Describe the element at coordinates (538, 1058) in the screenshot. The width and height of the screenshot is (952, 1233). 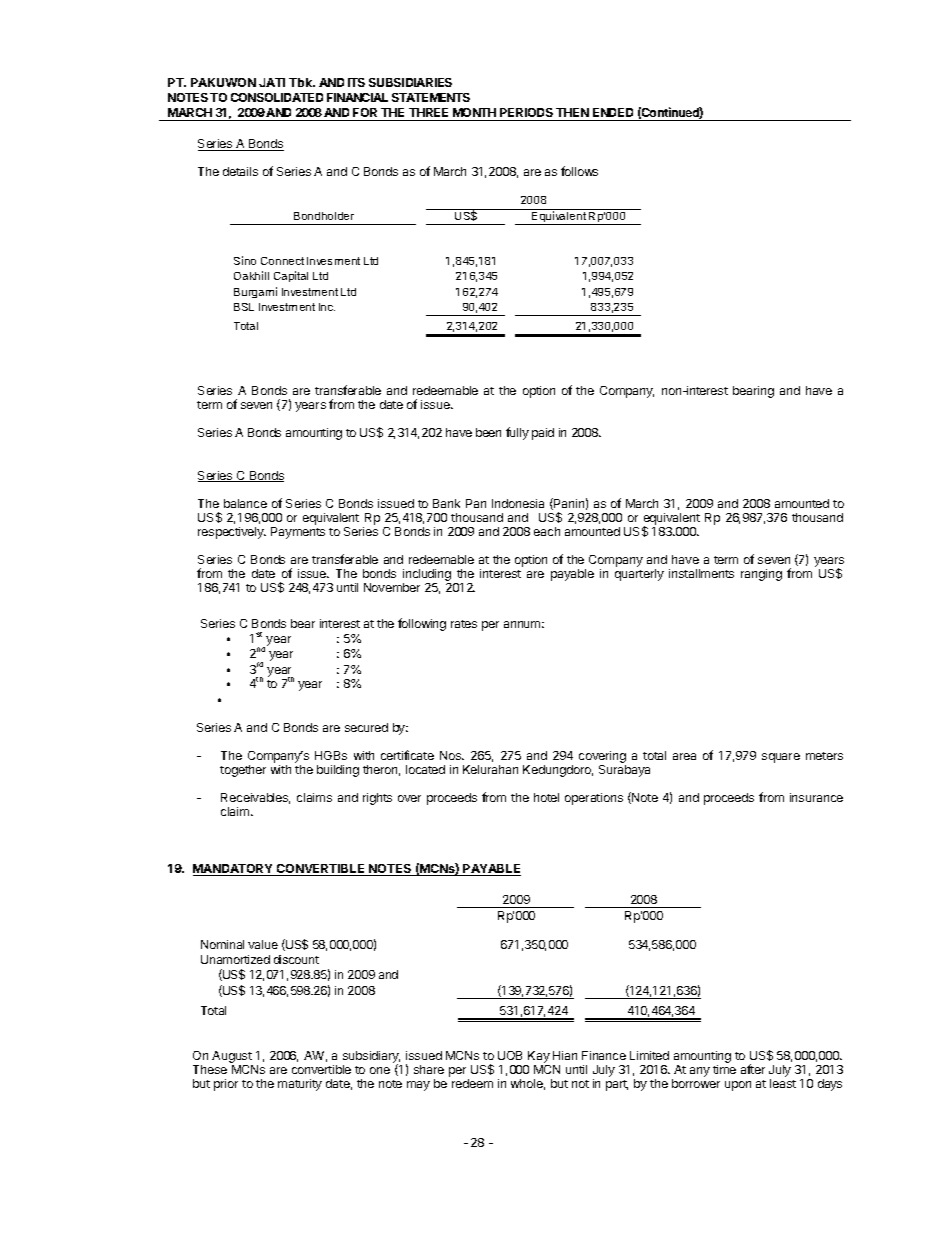
I see `Kay` at that location.
